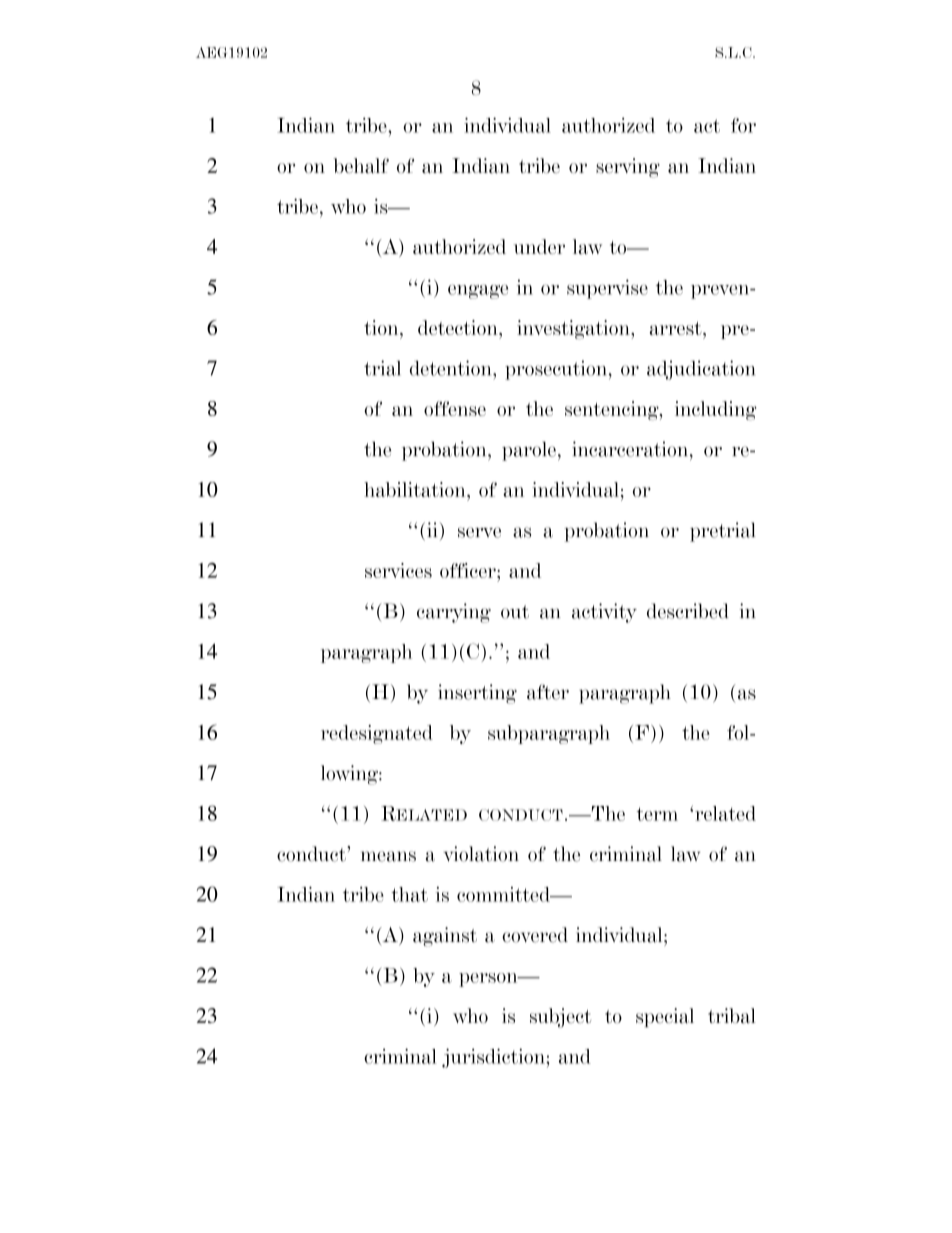 Image resolution: width=952 pixels, height=1233 pixels. What do you see at coordinates (445, 937) in the page?
I see `against` at bounding box center [445, 937].
